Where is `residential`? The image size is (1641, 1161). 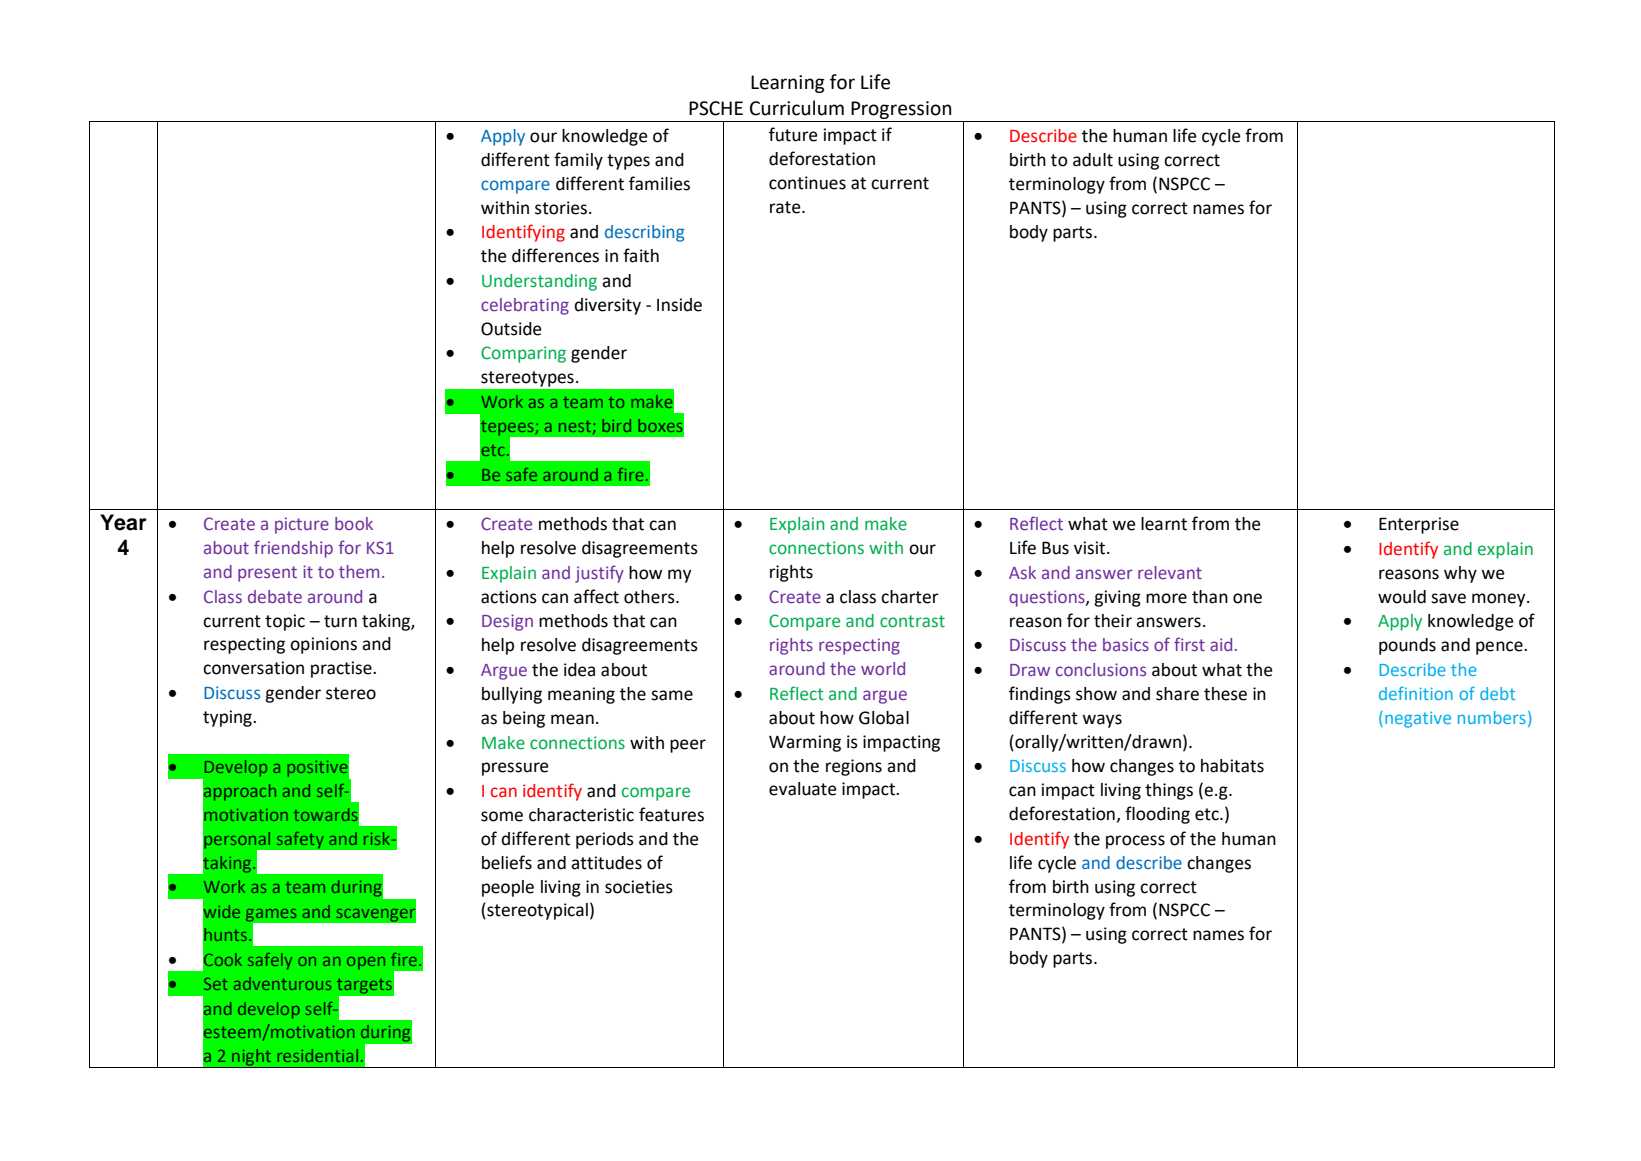
residential is located at coordinates (317, 1055).
